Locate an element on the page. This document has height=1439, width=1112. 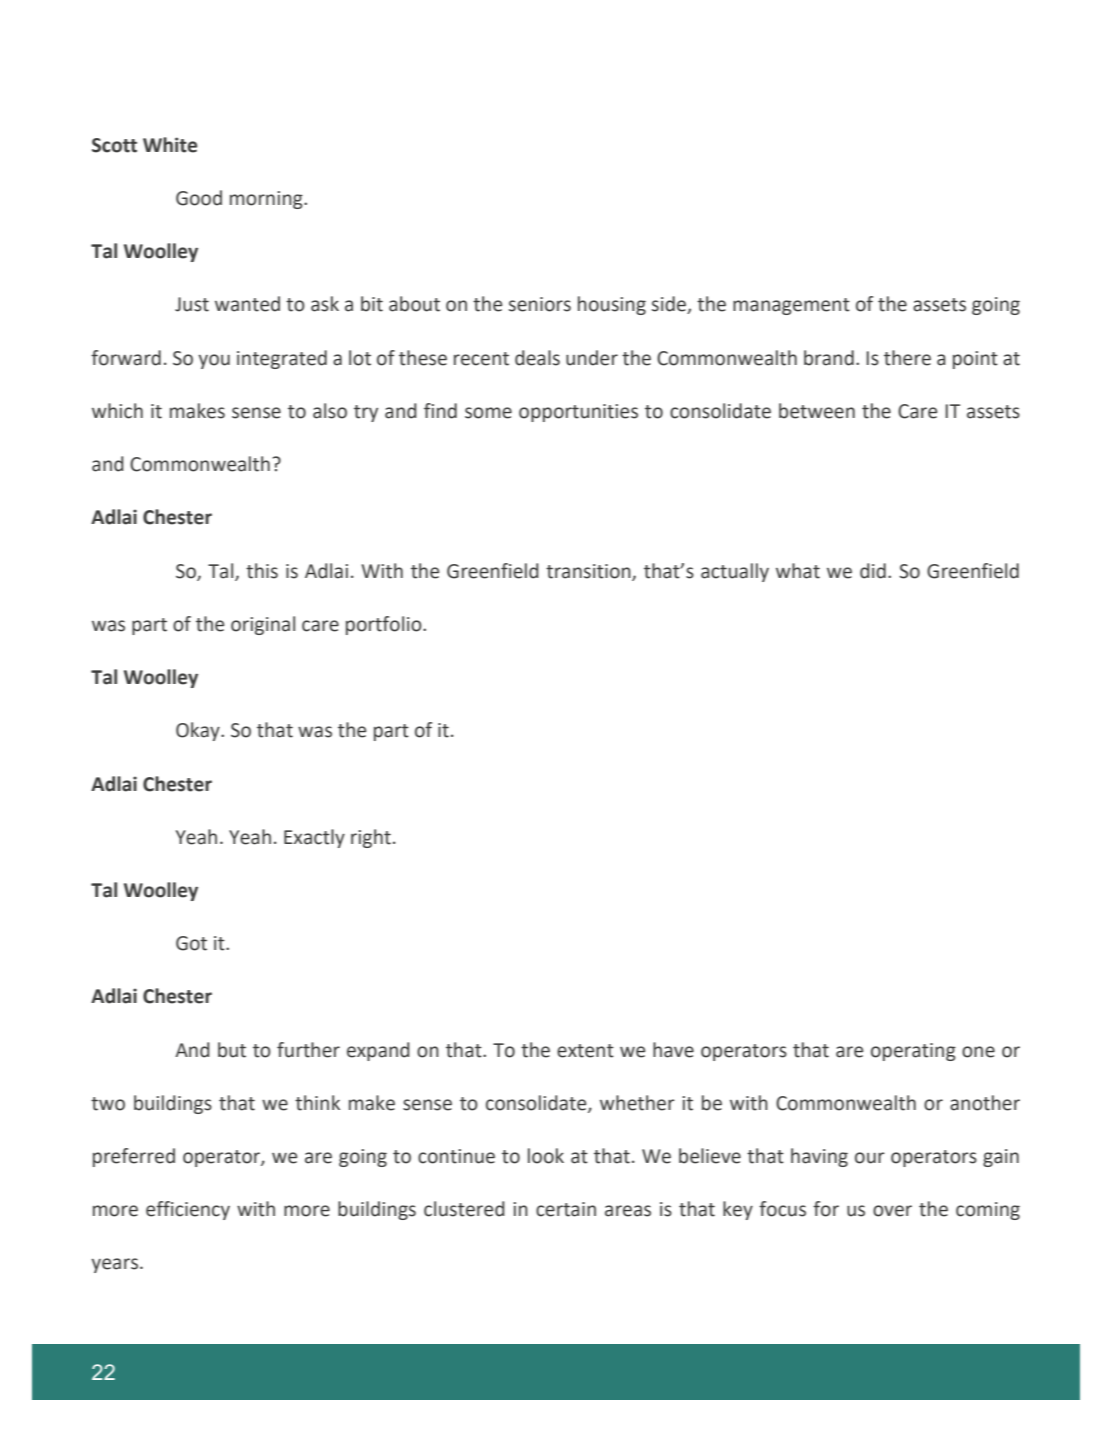
seniors is located at coordinates (540, 304).
